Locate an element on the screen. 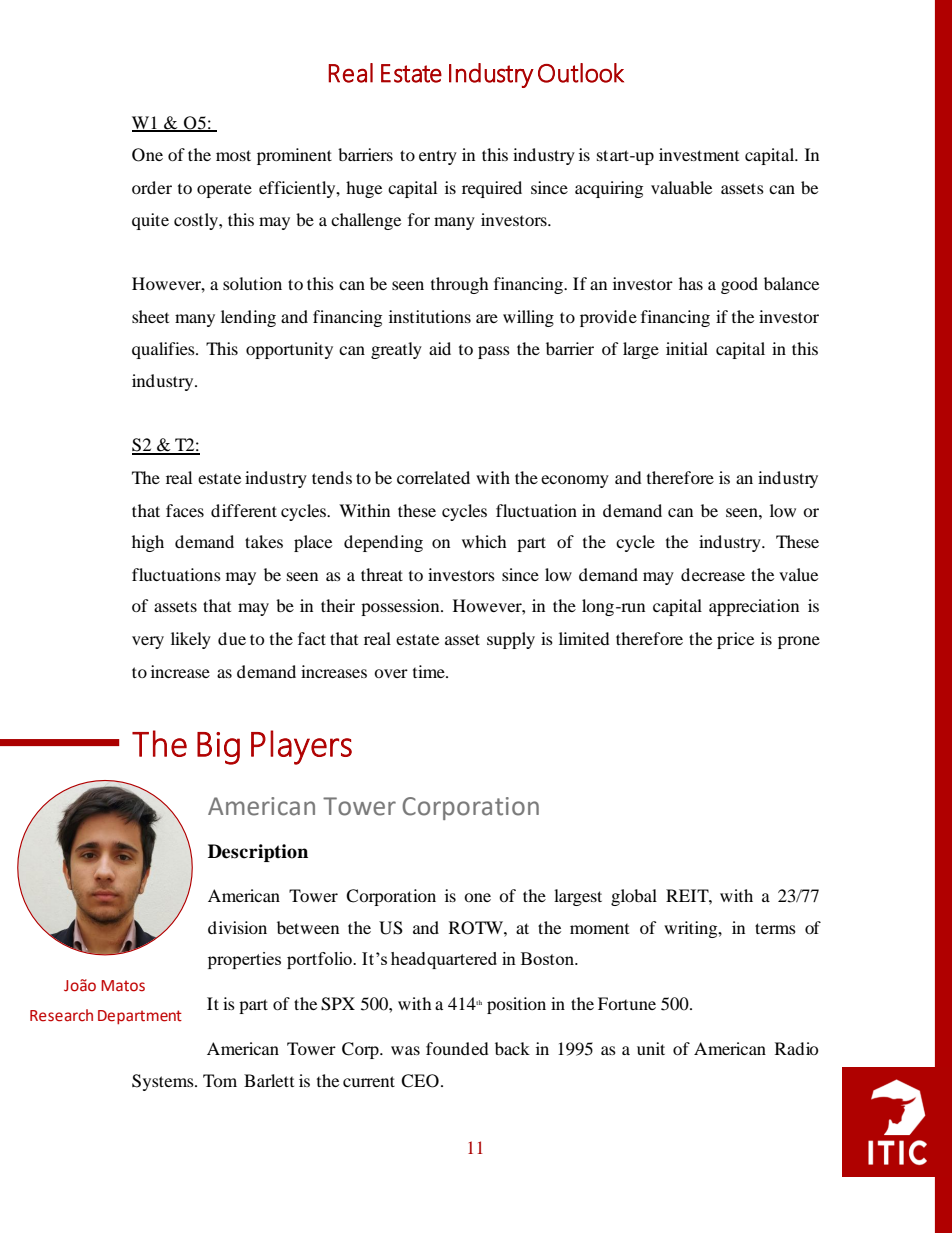 This screenshot has width=952, height=1233. decrease is located at coordinates (713, 574).
